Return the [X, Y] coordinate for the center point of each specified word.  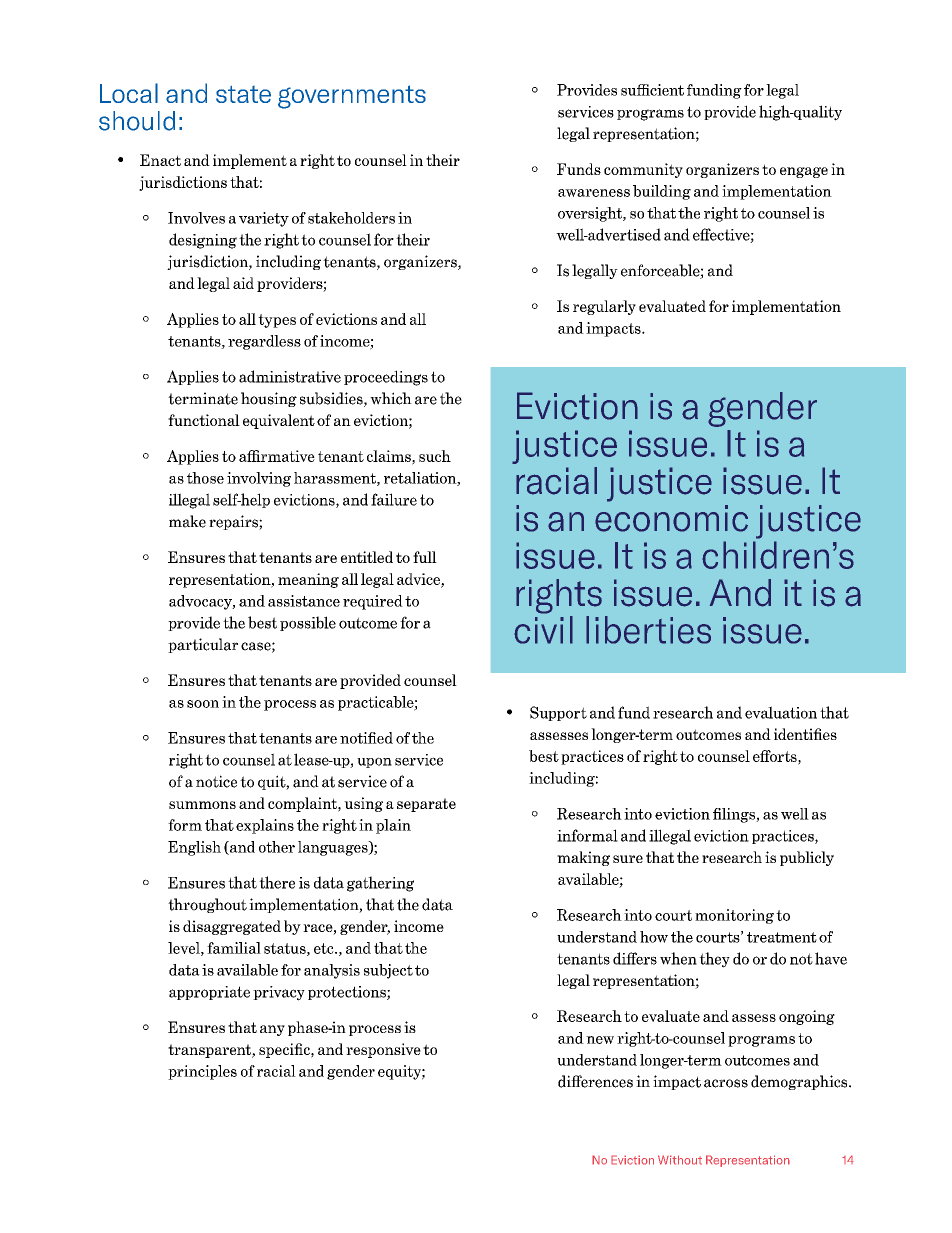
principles [202, 1072]
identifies [805, 734]
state [243, 94]
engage [804, 172]
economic [671, 518]
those [205, 478]
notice [216, 781]
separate [426, 805]
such [435, 456]
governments [352, 97]
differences [595, 1081]
